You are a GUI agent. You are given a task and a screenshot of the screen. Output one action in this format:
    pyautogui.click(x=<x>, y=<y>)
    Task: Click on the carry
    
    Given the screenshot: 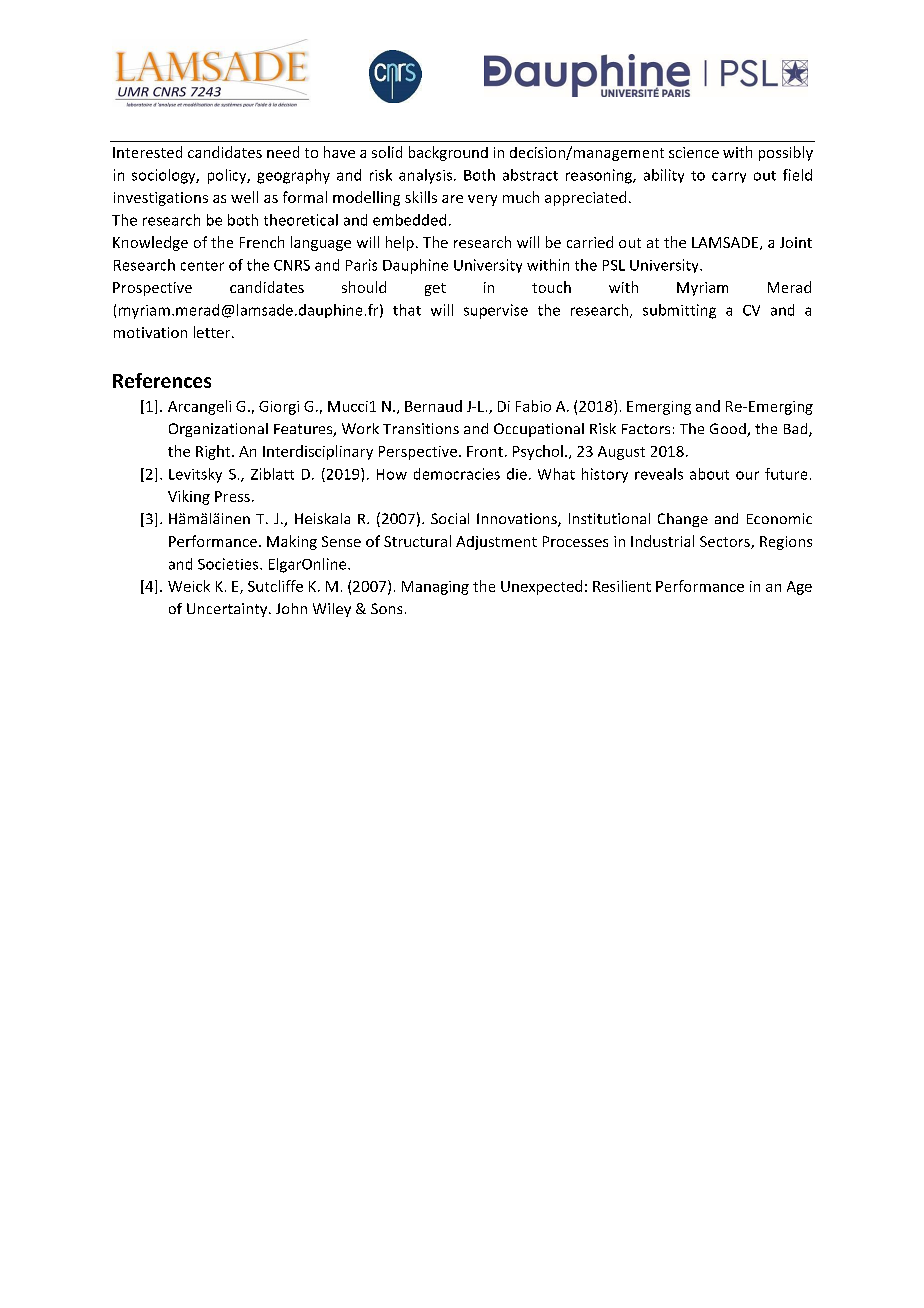 What is the action you would take?
    pyautogui.click(x=729, y=177)
